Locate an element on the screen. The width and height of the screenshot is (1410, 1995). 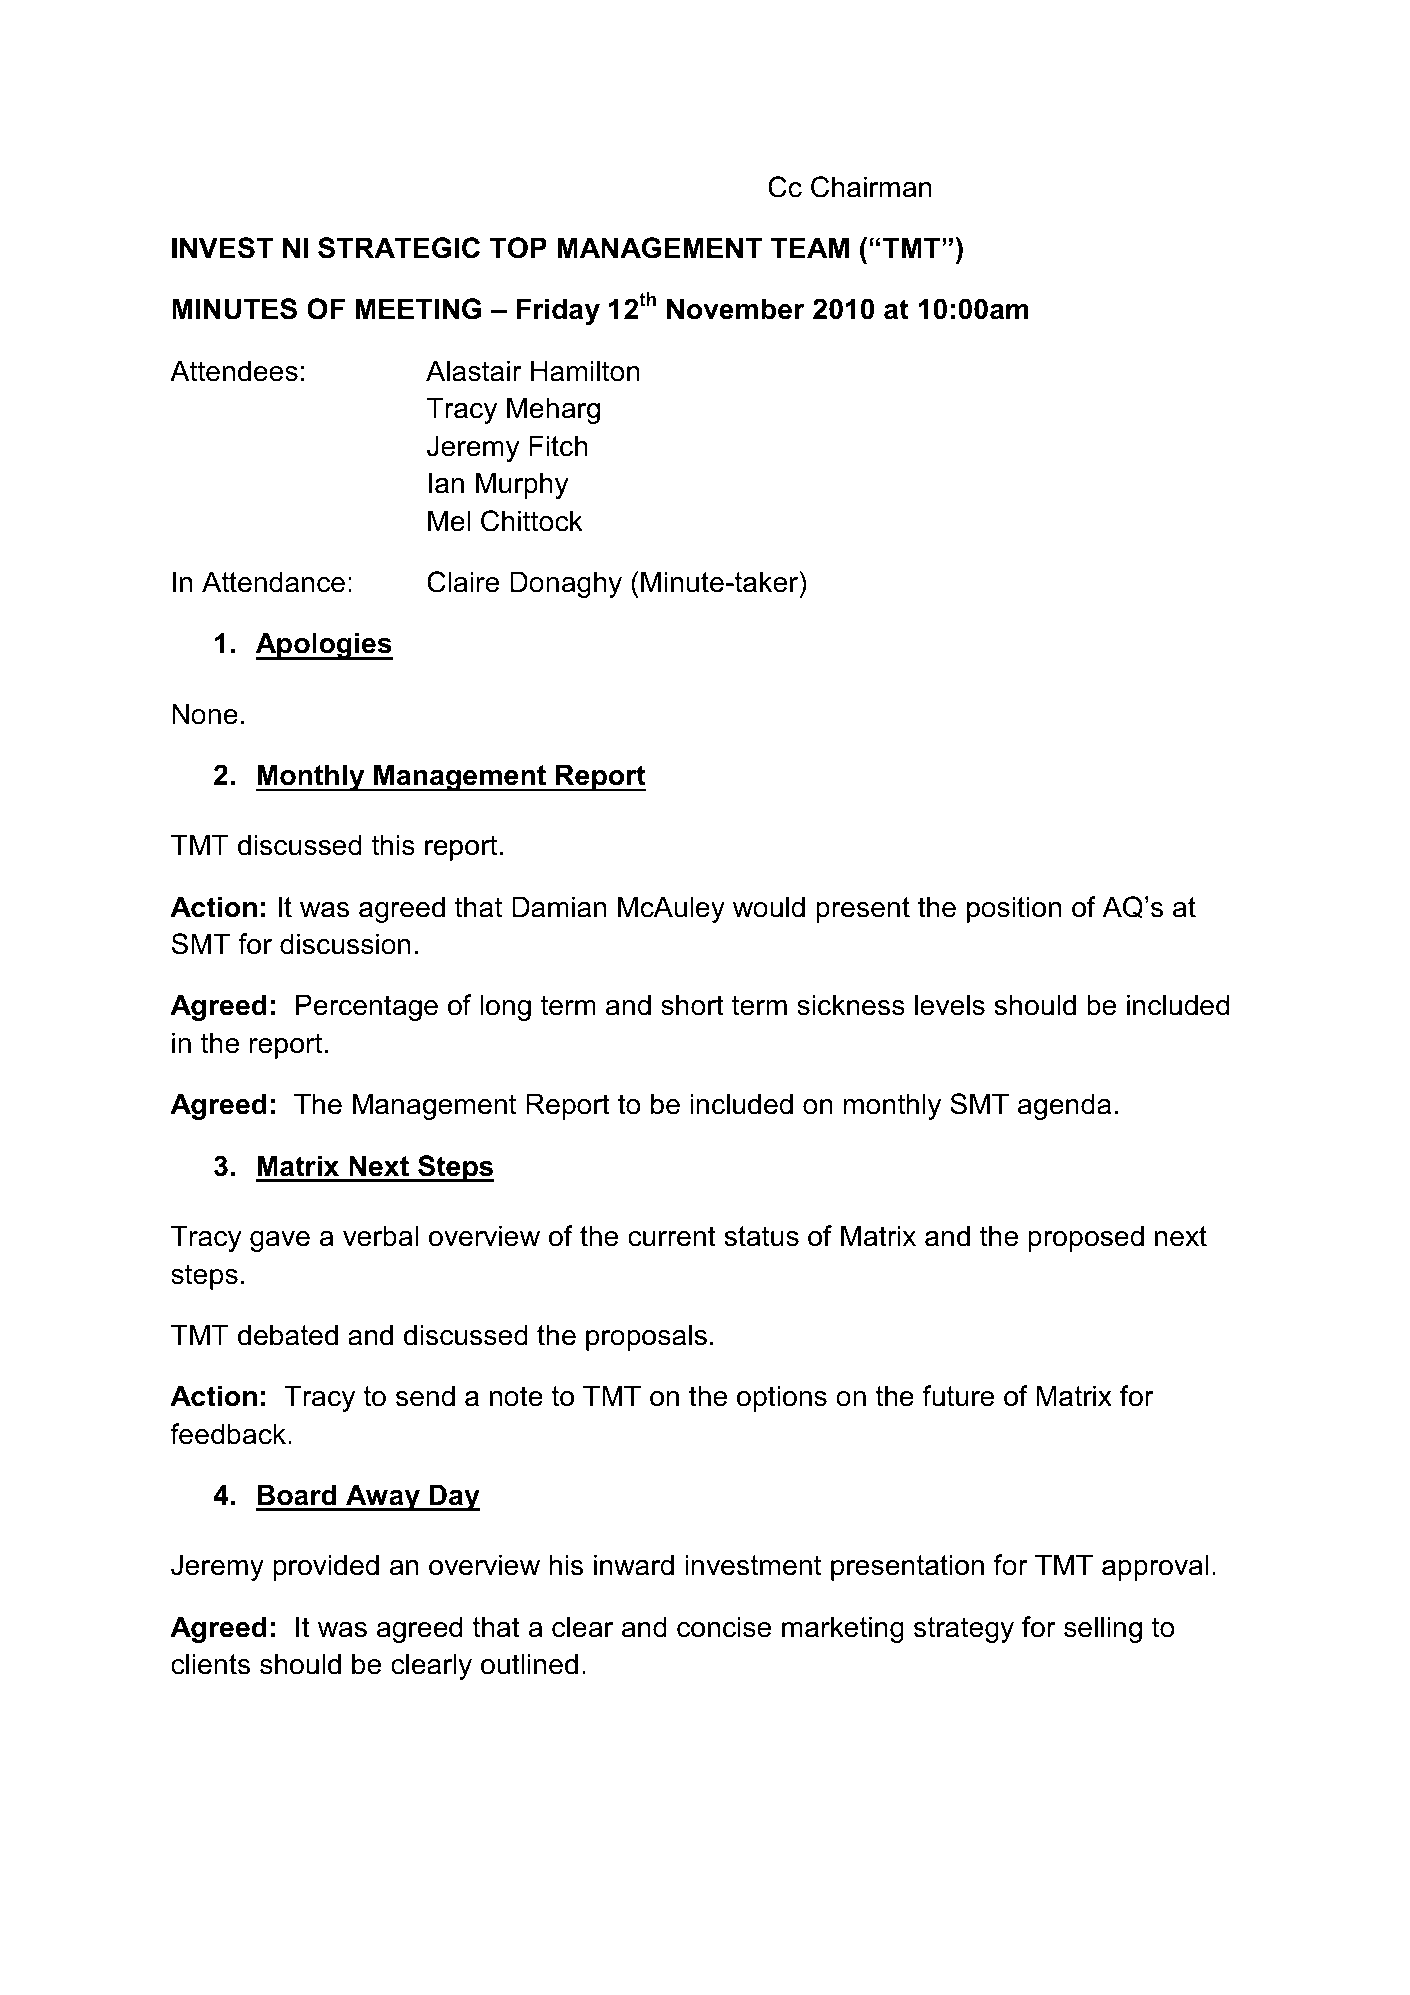
gave is located at coordinates (280, 1241).
